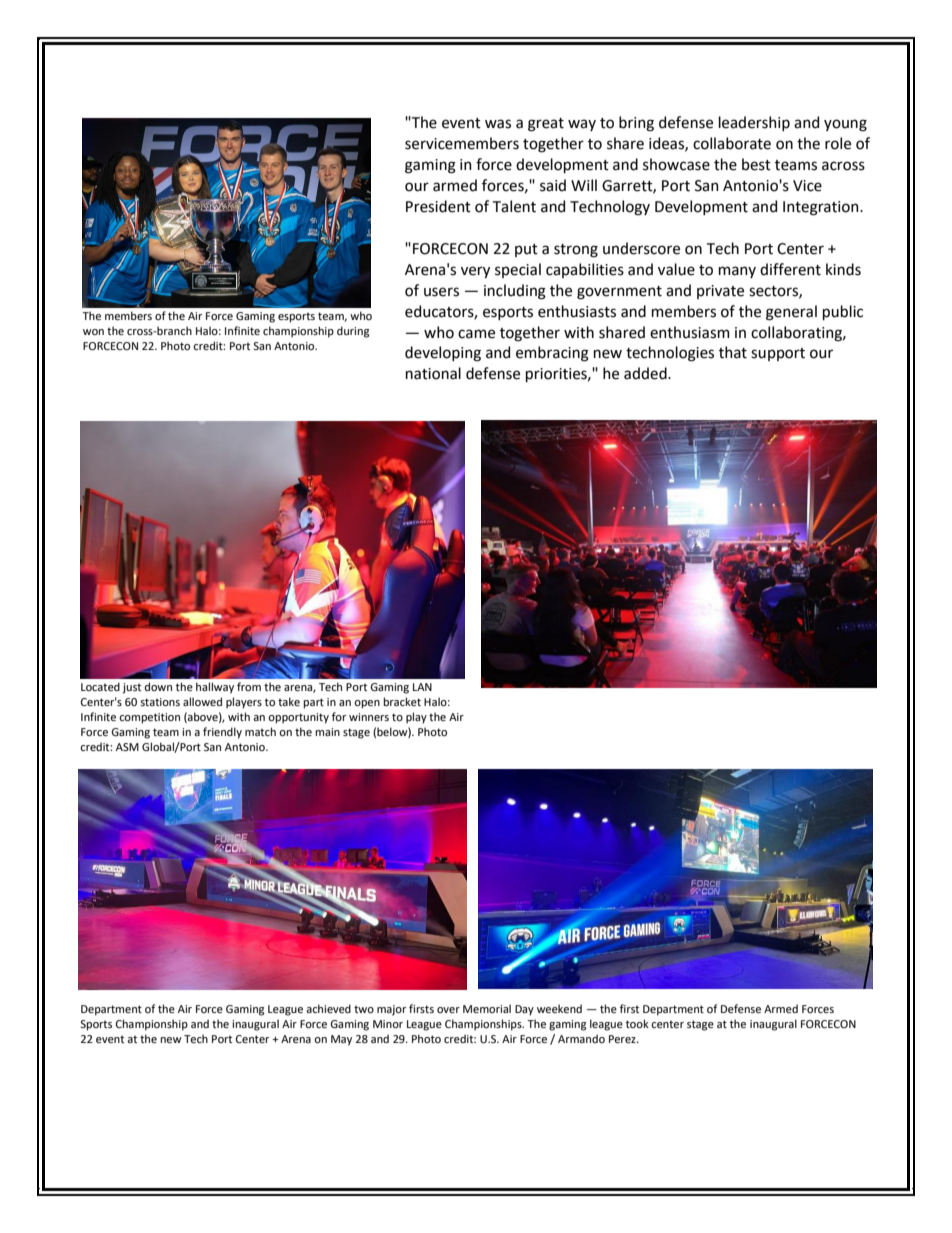 Image resolution: width=952 pixels, height=1233 pixels. I want to click on President, so click(438, 206).
